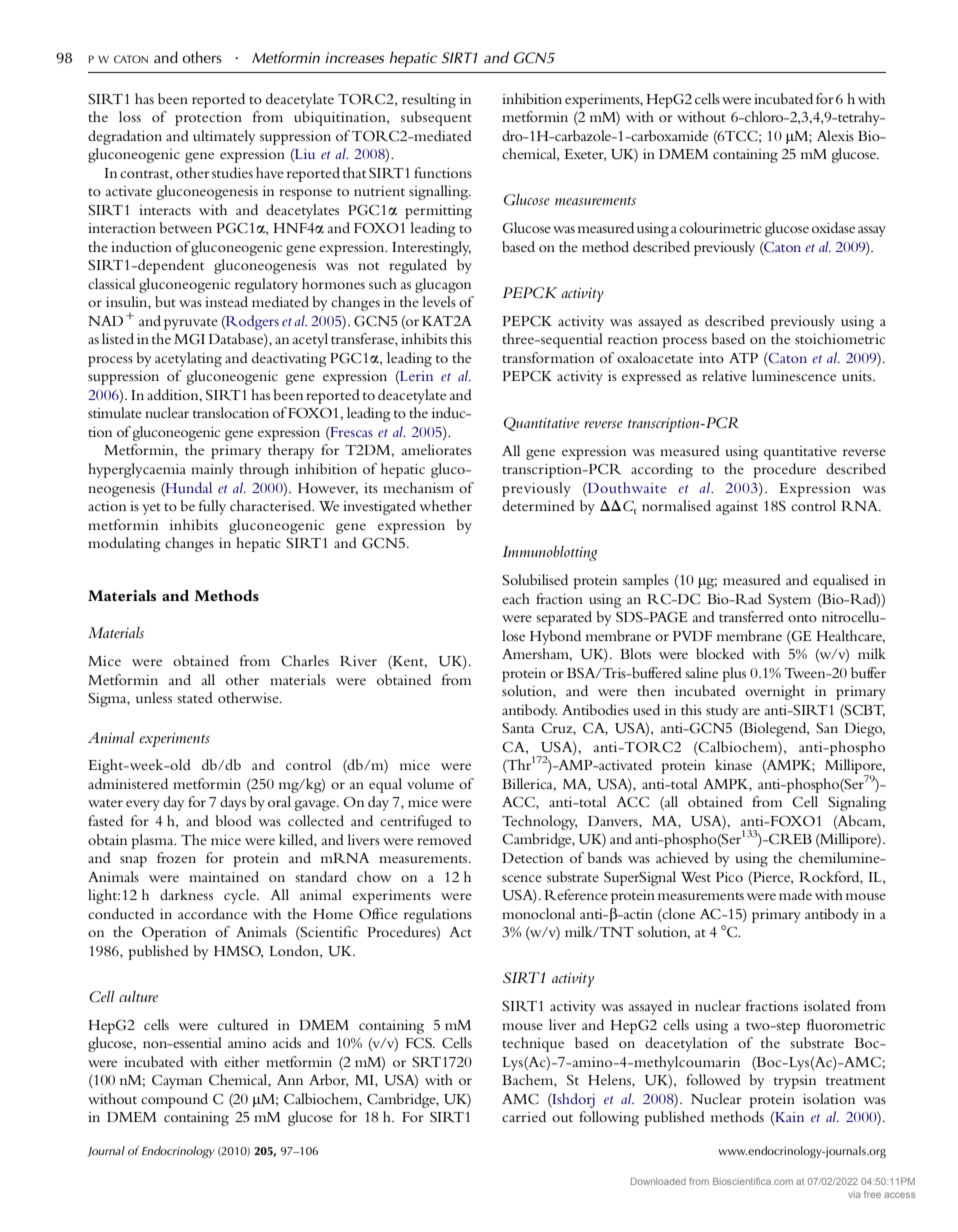  Describe the element at coordinates (189, 339) in the screenshot. I see `MGI` at that location.
